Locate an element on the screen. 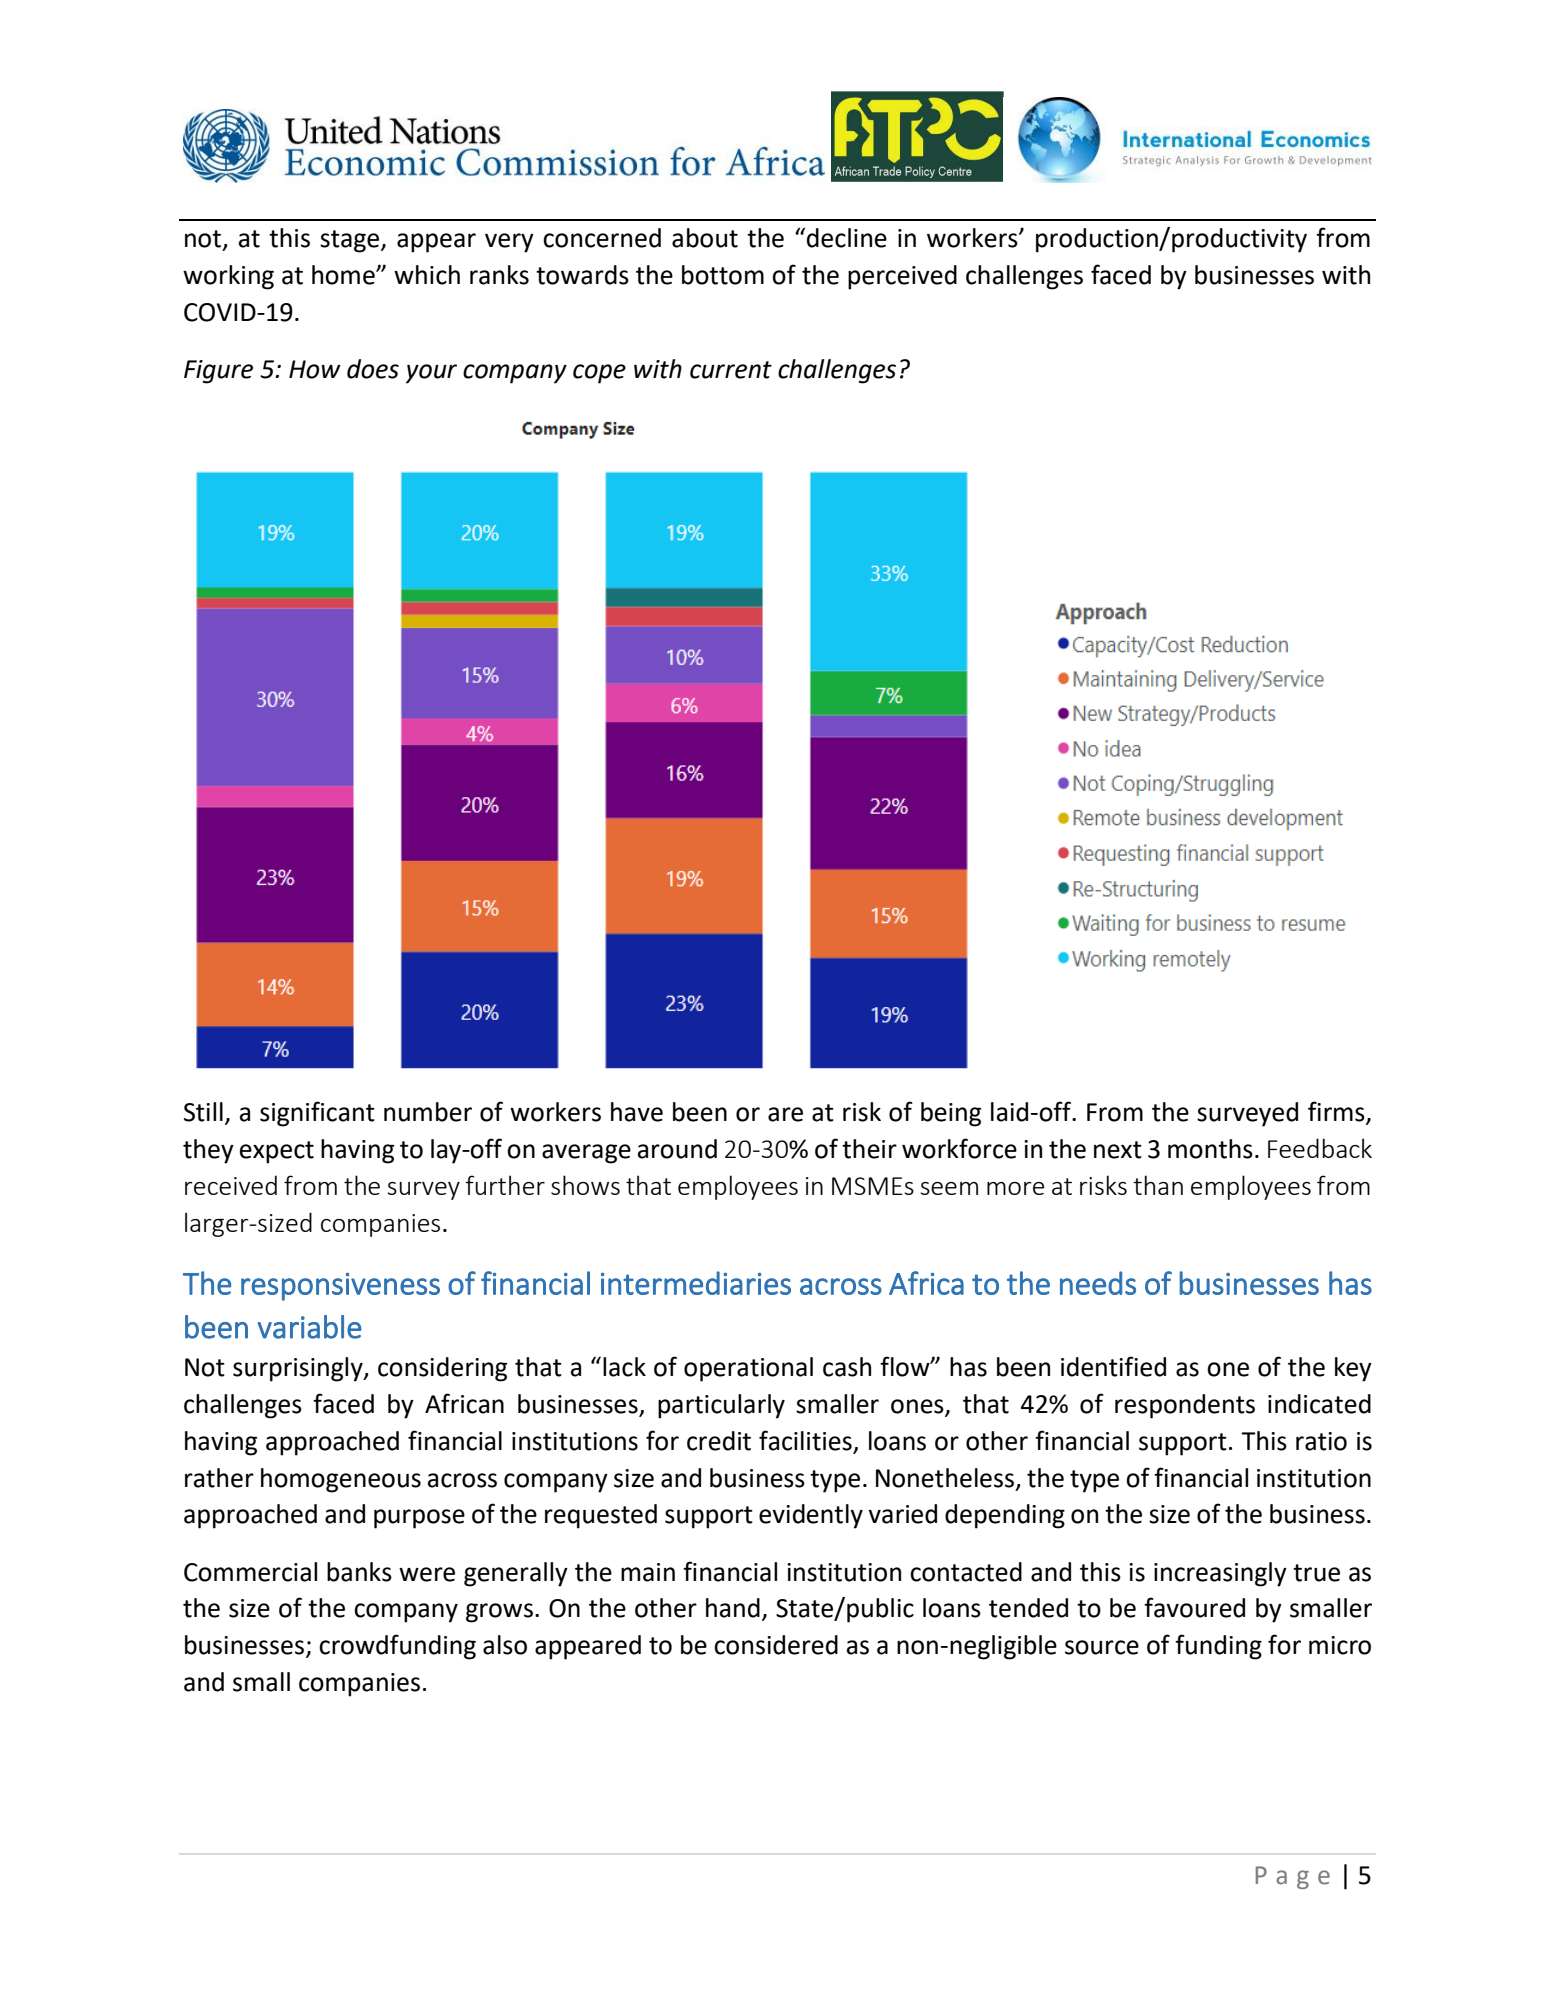 The image size is (1555, 2012). months is located at coordinates (1210, 1149).
